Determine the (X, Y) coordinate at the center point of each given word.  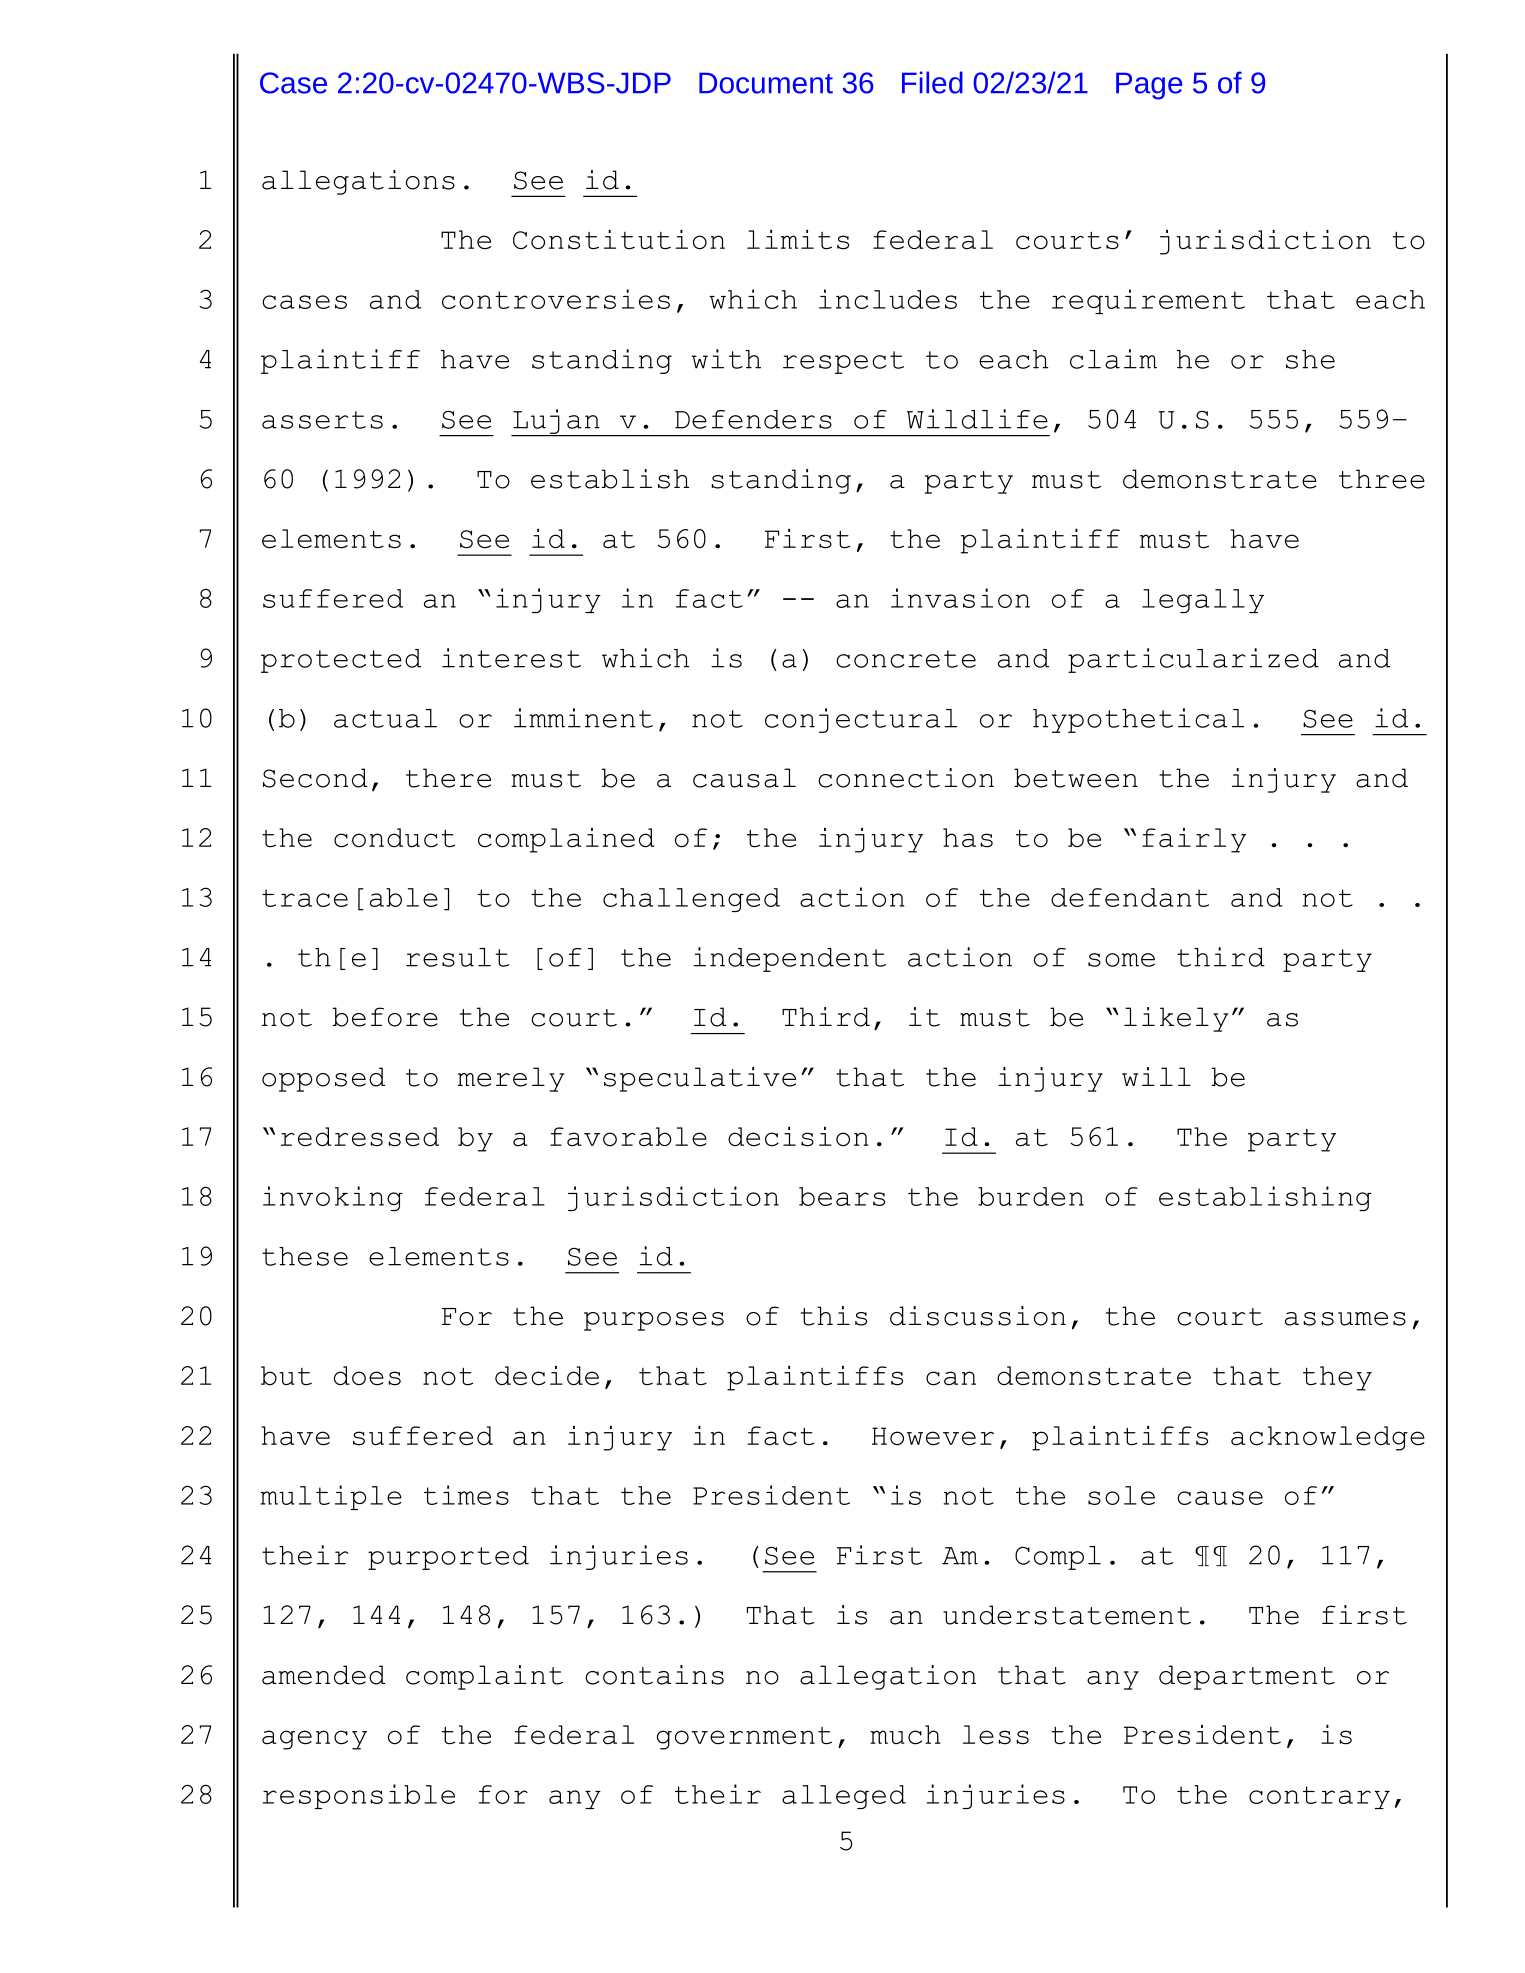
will (1156, 1076)
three (1382, 479)
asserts (322, 420)
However (933, 1436)
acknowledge (1328, 1438)
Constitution (619, 240)
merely (511, 1079)
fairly (1194, 840)
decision (798, 1137)
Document (766, 83)
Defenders (753, 419)
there (448, 778)
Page (1149, 86)
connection (906, 778)
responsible (359, 1796)
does (367, 1376)
